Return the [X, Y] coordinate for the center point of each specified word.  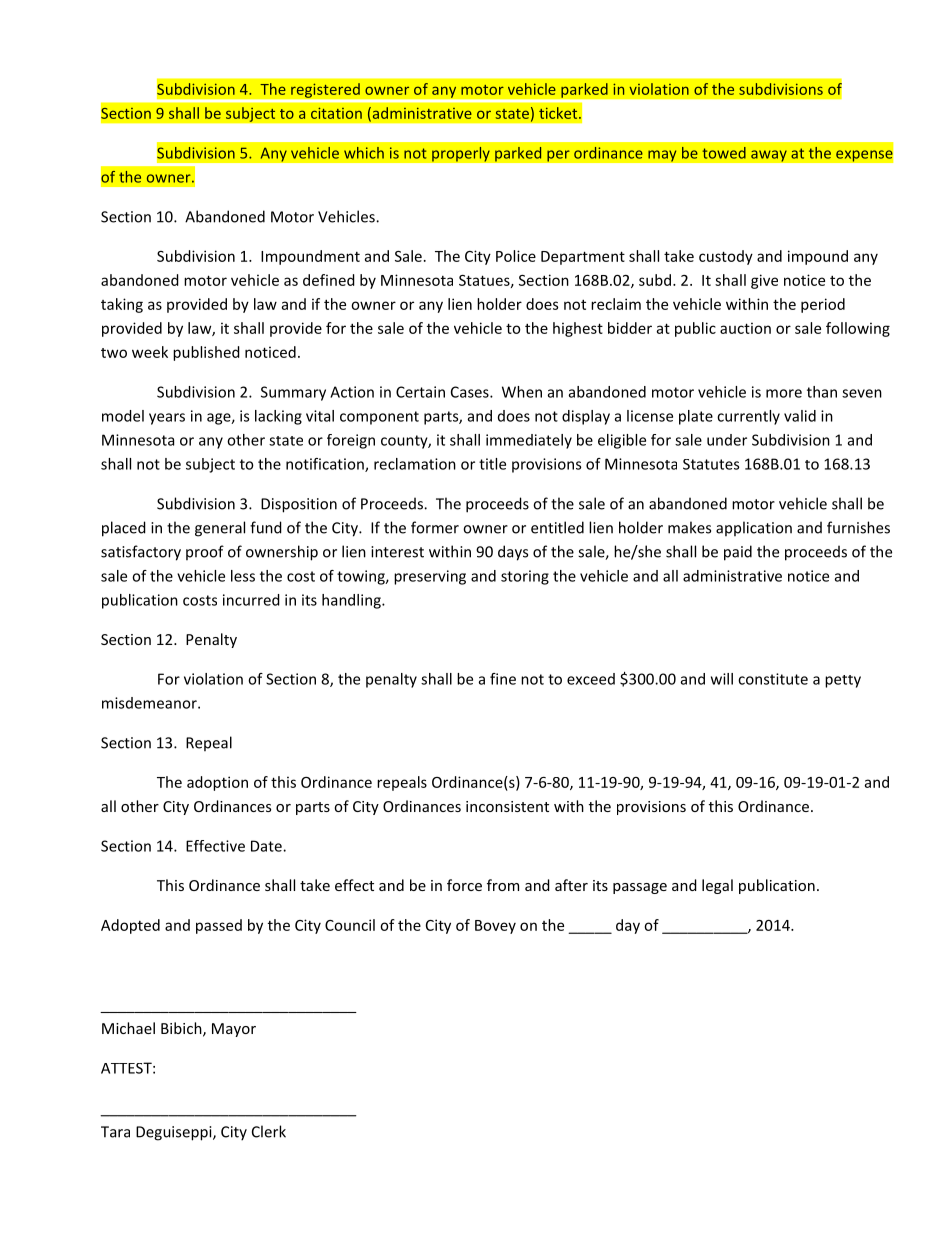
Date [267, 846]
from [503, 885]
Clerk [269, 1131]
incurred [251, 600]
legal [717, 886]
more [784, 393]
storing [525, 577]
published [206, 353]
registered [325, 90]
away [769, 156]
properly [461, 154]
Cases [471, 392]
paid [738, 553]
